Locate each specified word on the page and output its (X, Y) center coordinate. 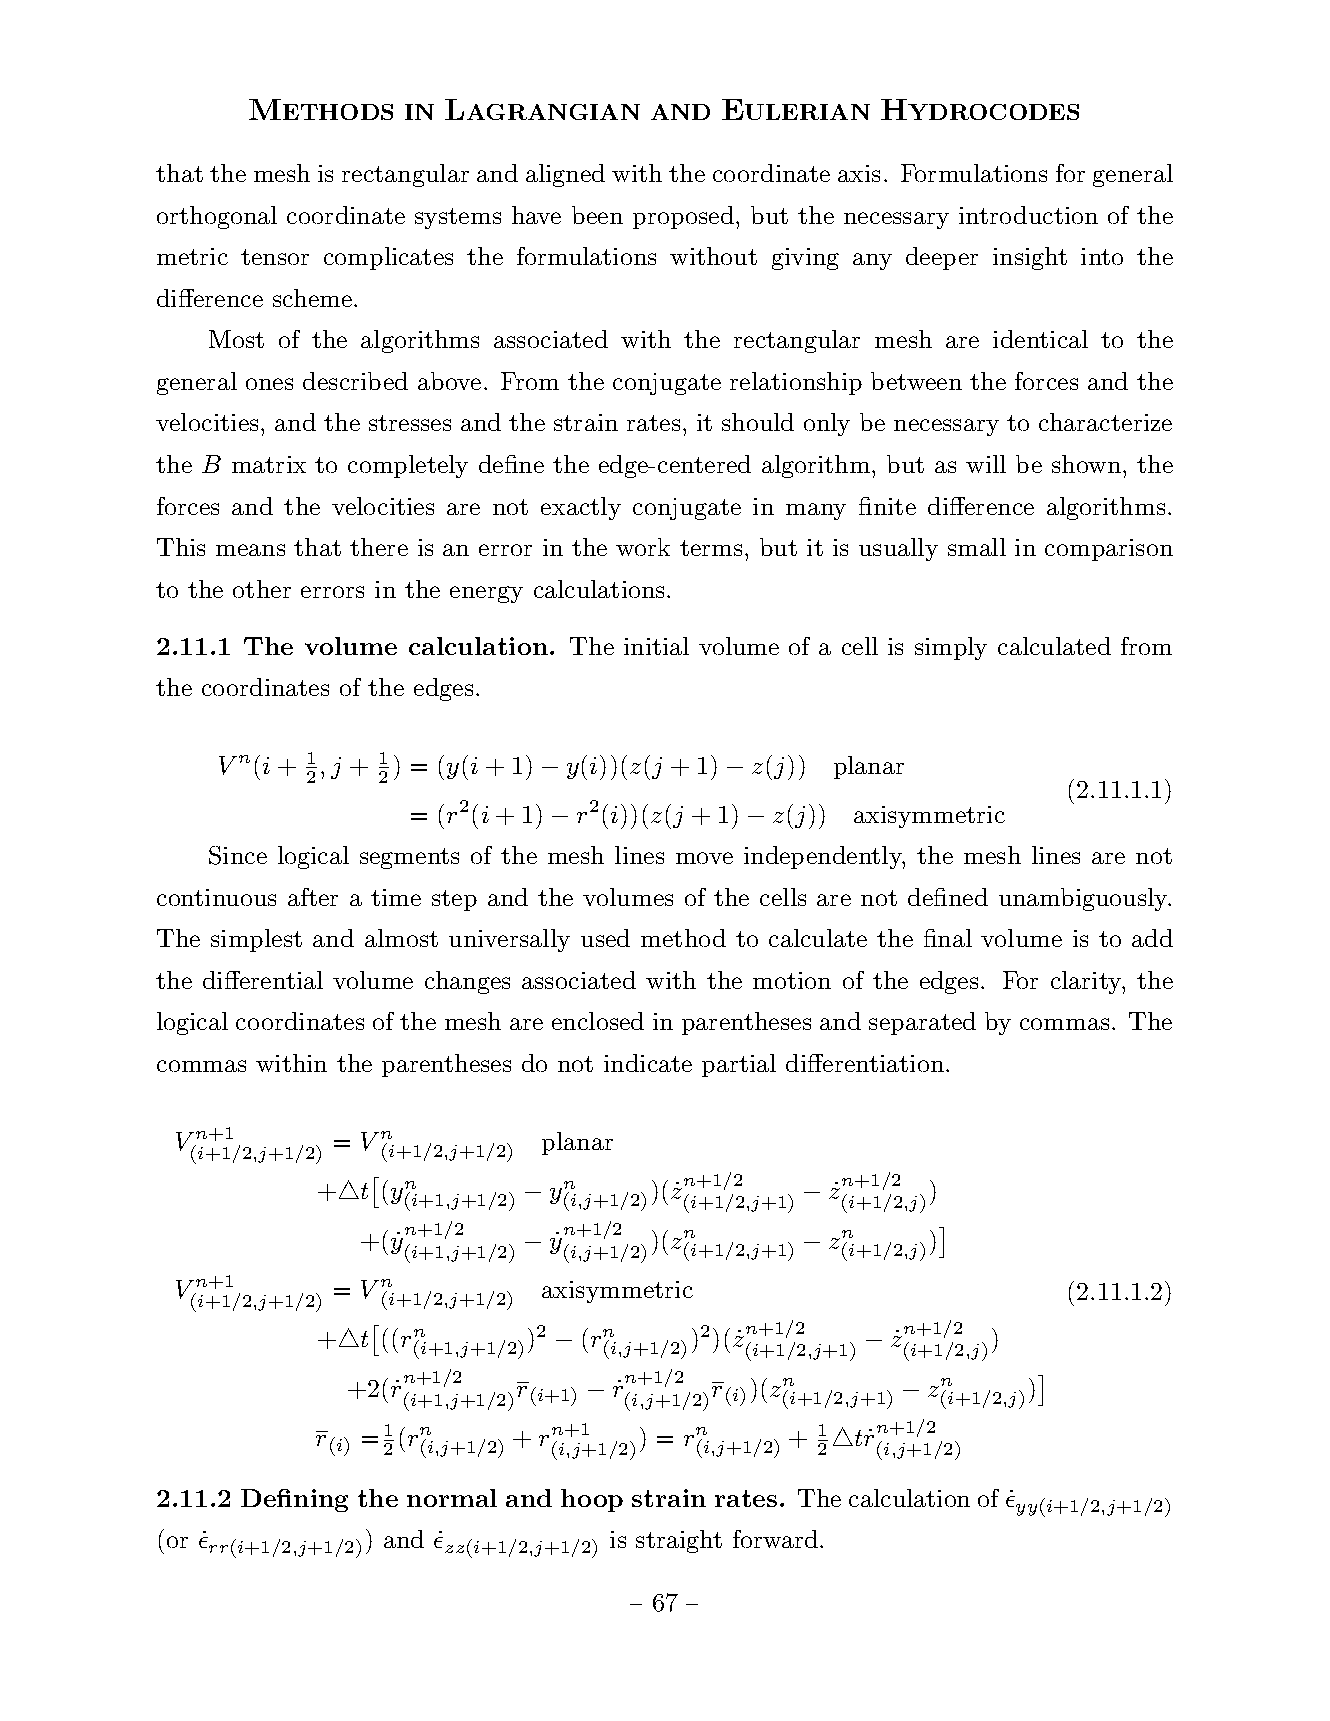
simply (951, 648)
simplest (256, 940)
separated (922, 1023)
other (262, 589)
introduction (1028, 215)
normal (452, 1498)
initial (656, 646)
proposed (683, 217)
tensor (275, 257)
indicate (648, 1063)
